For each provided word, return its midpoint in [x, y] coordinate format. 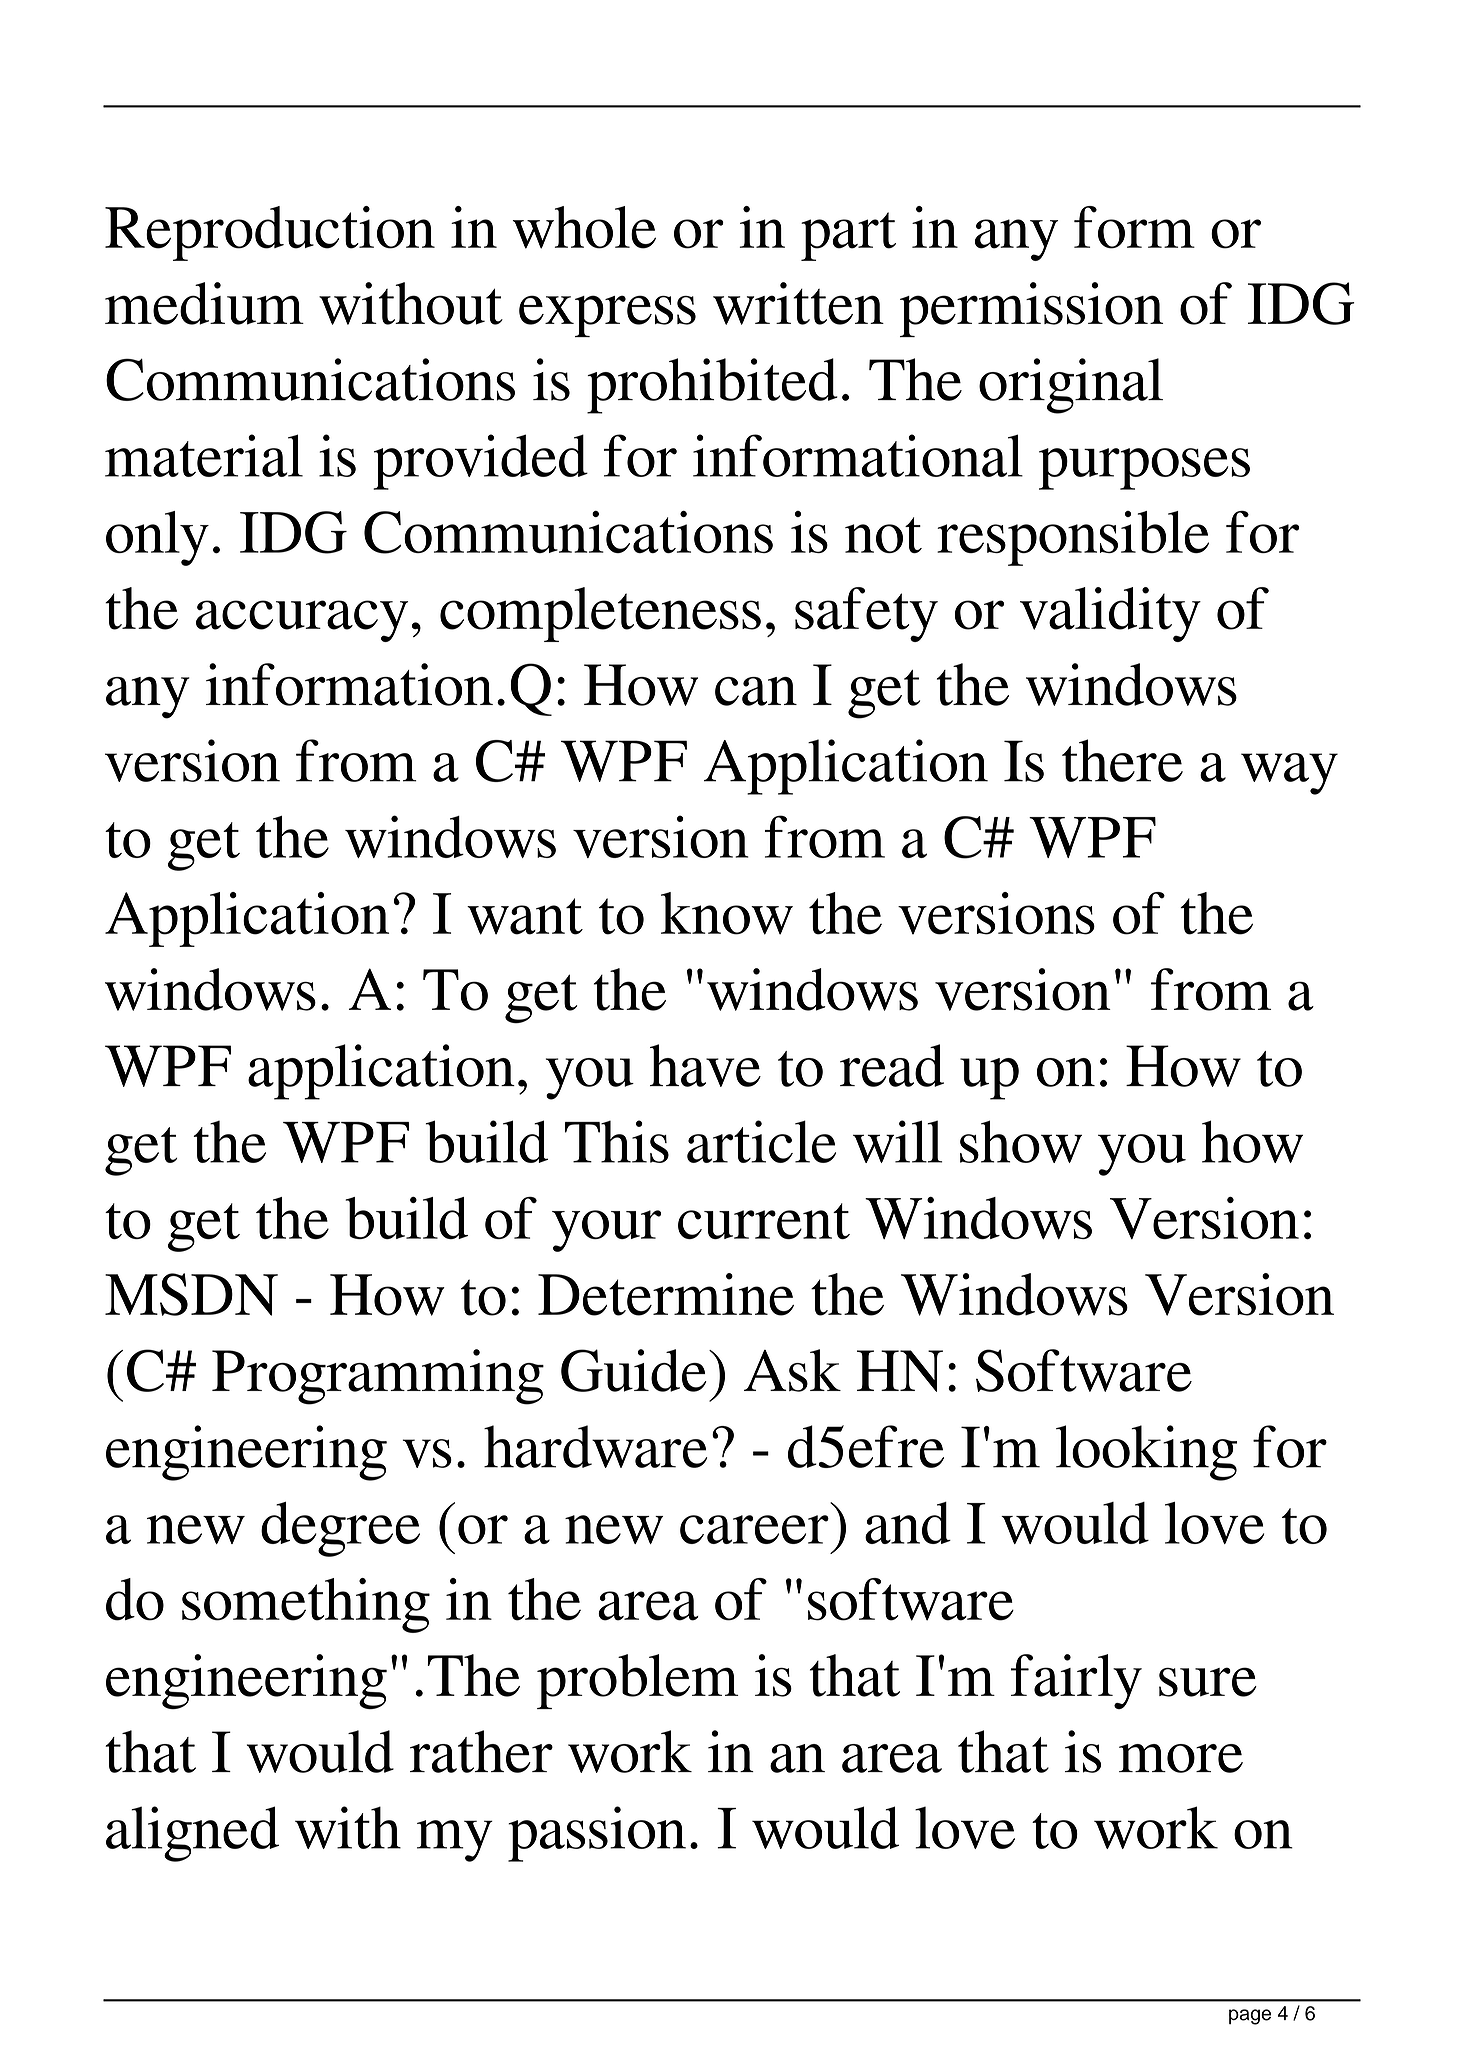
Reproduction [270, 233]
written [798, 303]
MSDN [191, 1294]
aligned [192, 1834]
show [1021, 1141]
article [761, 1141]
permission [1031, 309]
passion [597, 1834]
